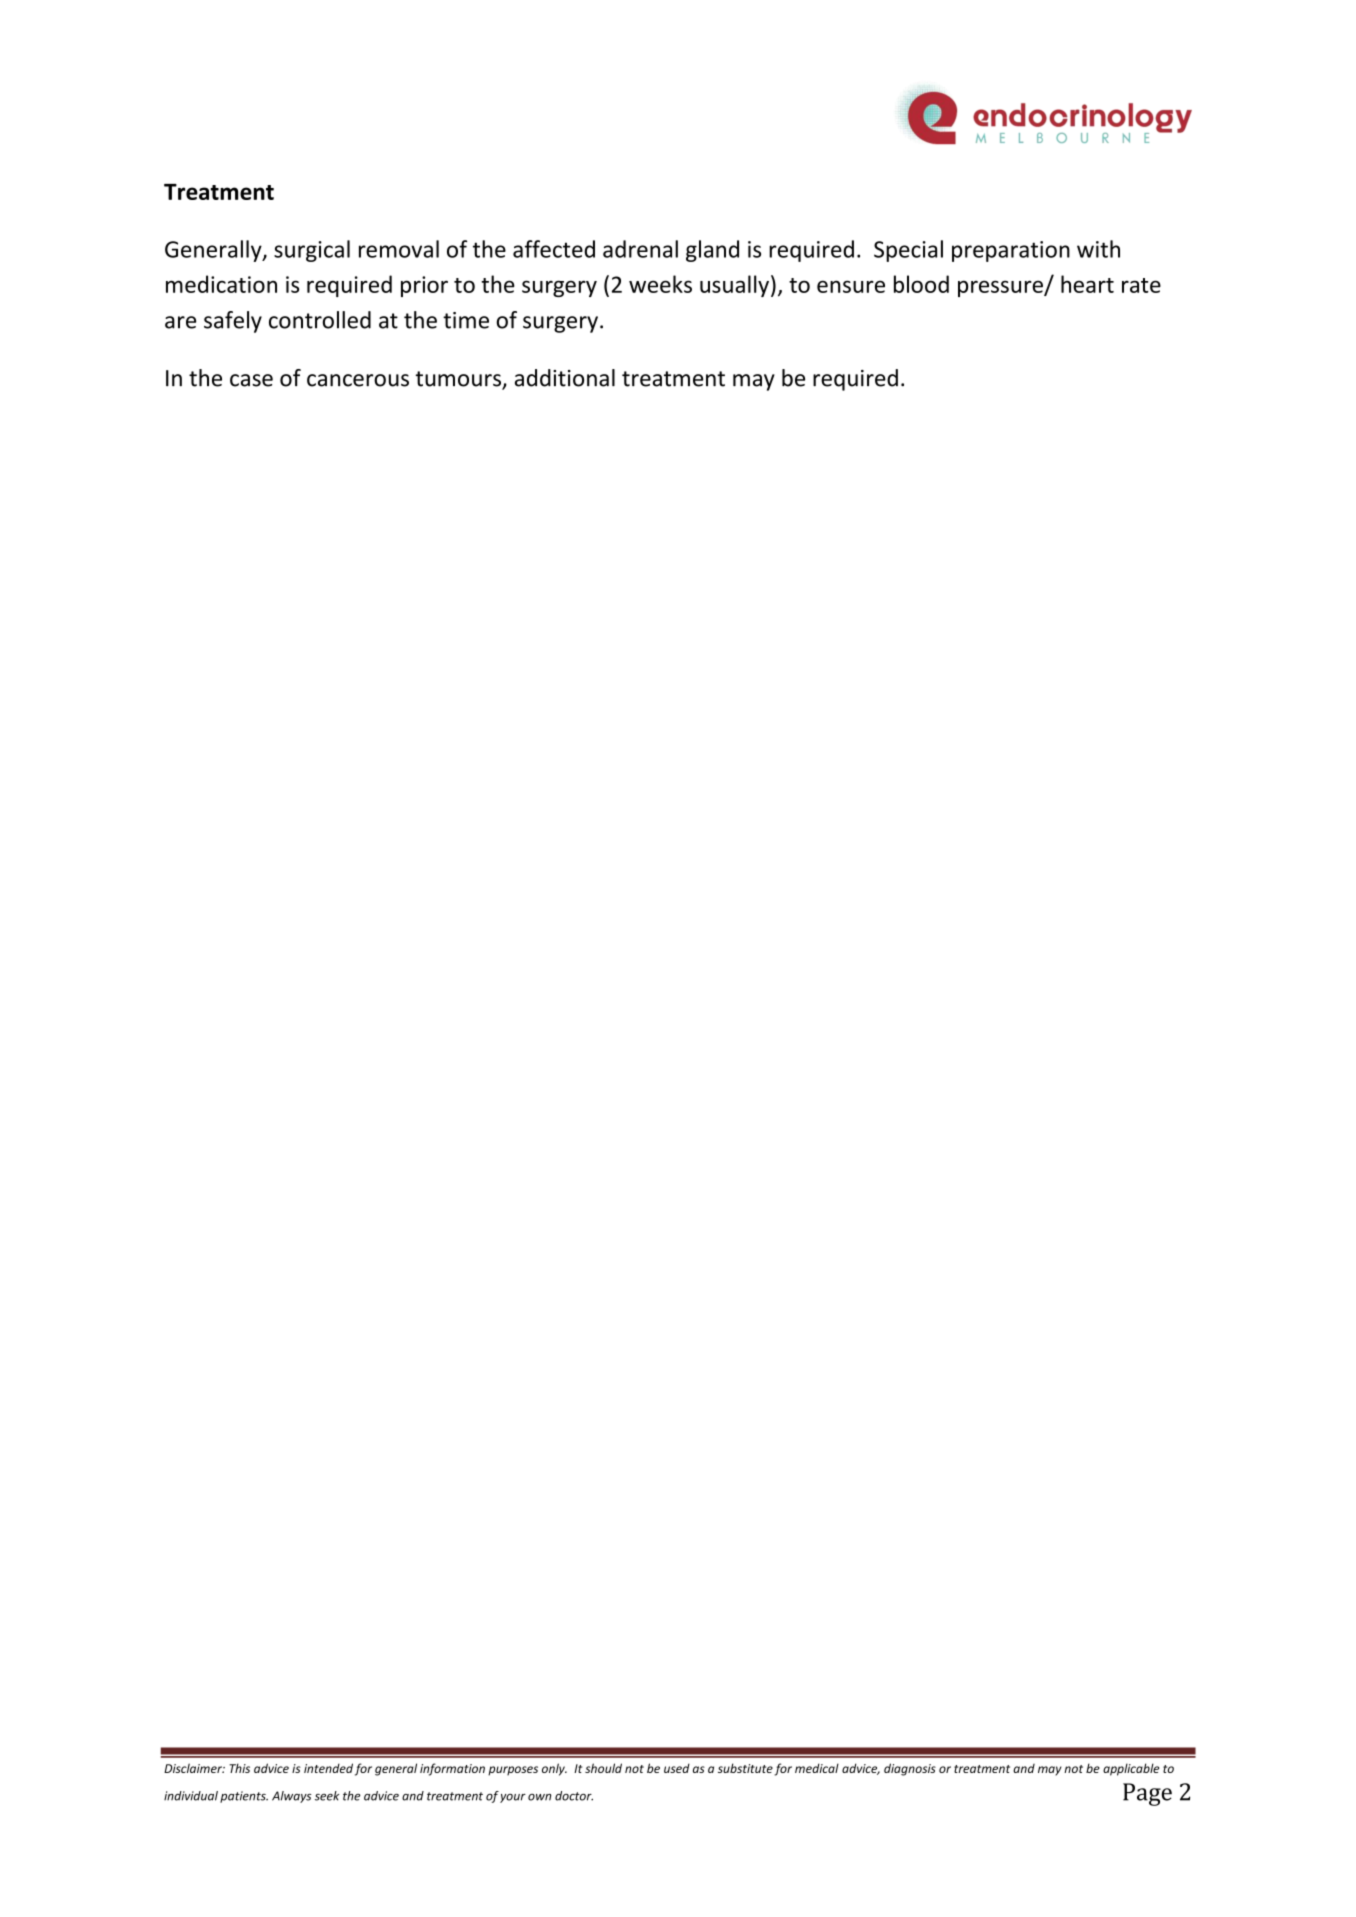 The height and width of the screenshot is (1917, 1356). Describe the element at coordinates (251, 380) in the screenshot. I see `case` at that location.
